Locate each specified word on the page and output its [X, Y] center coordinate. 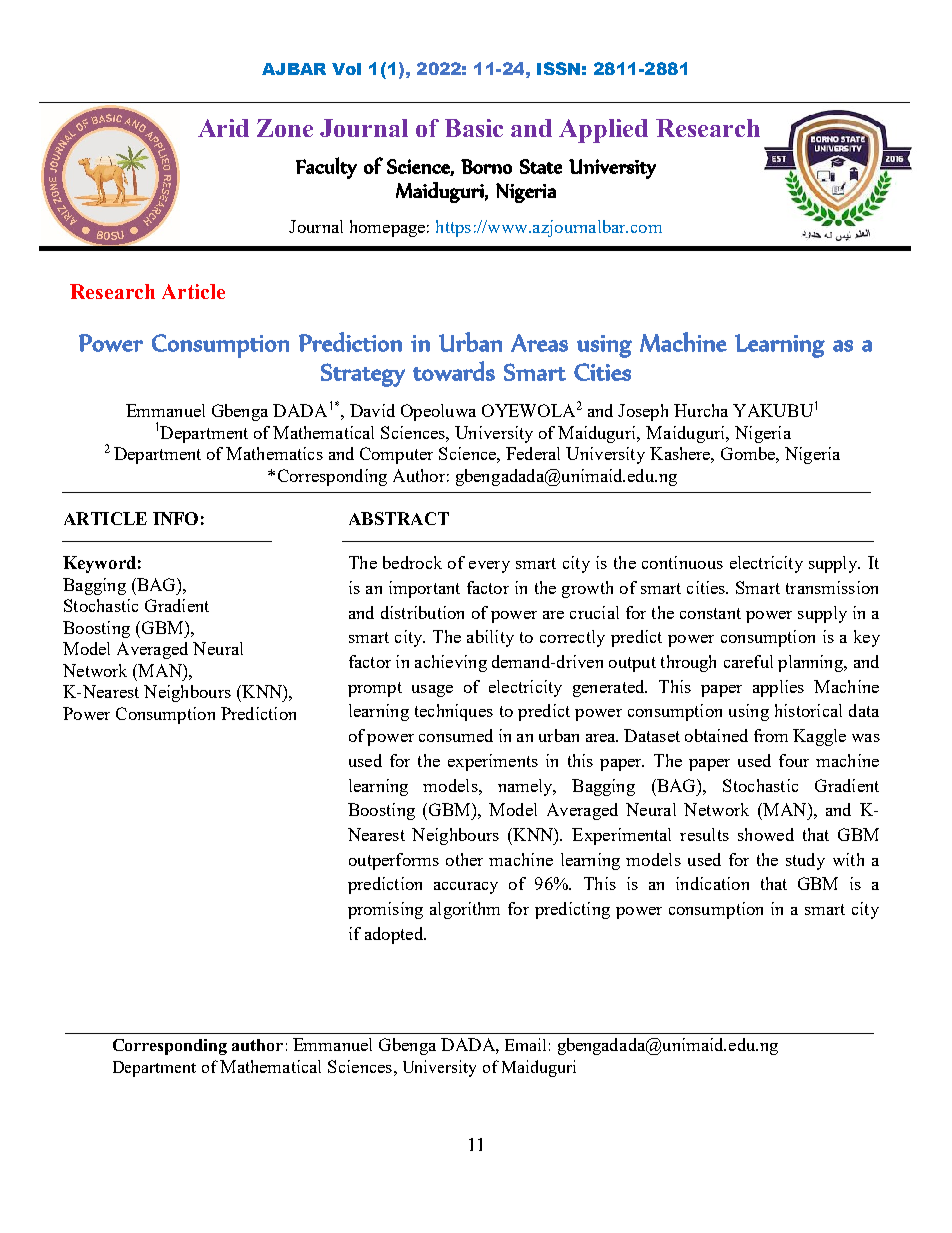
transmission [832, 587]
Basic [474, 128]
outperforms [394, 861]
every [489, 567]
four [794, 760]
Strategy [363, 375]
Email [525, 1044]
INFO [175, 518]
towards [454, 371]
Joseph [643, 412]
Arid [223, 128]
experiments [493, 762]
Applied [603, 131]
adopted [395, 935]
